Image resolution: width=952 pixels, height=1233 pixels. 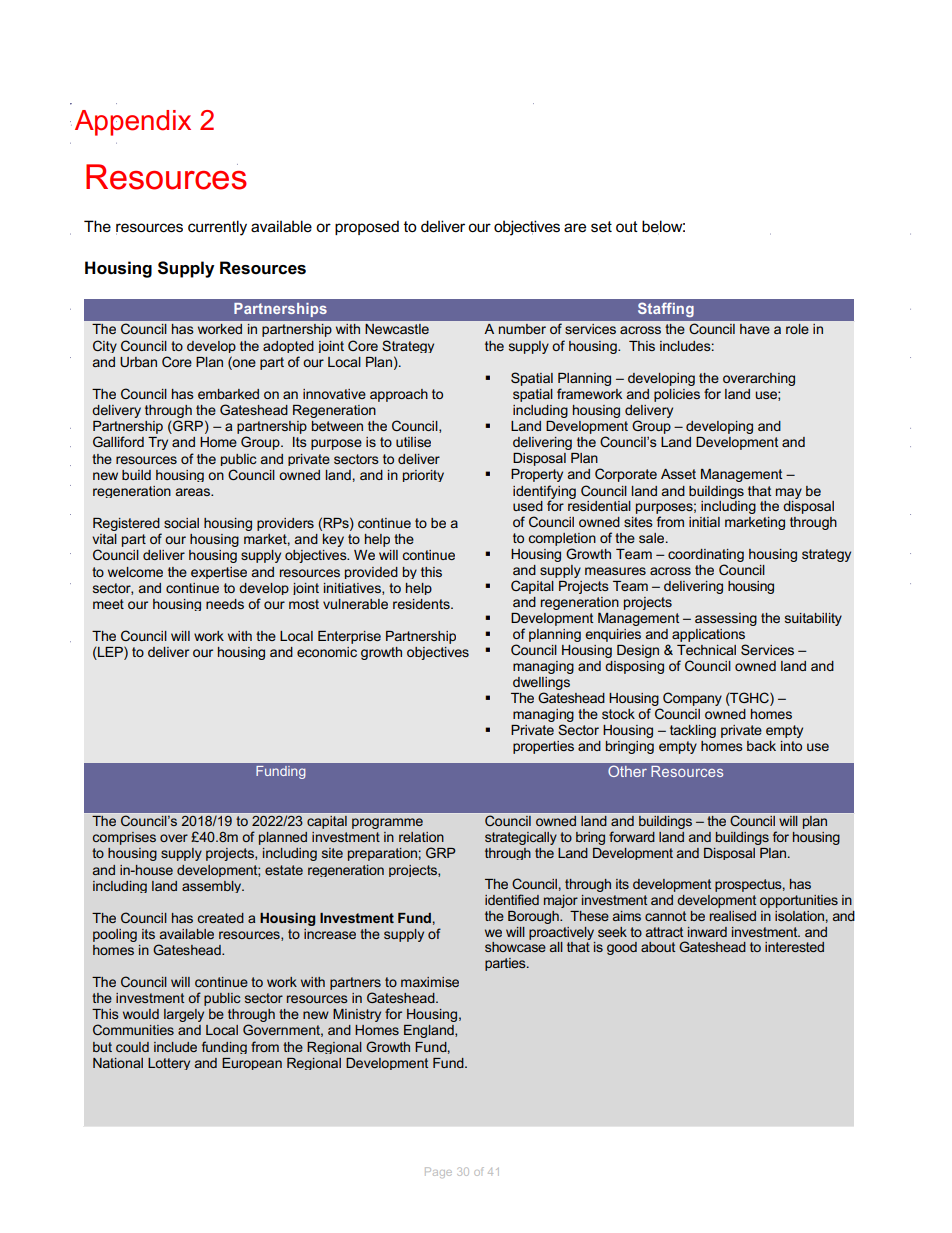 I want to click on assembly, so click(x=213, y=887).
